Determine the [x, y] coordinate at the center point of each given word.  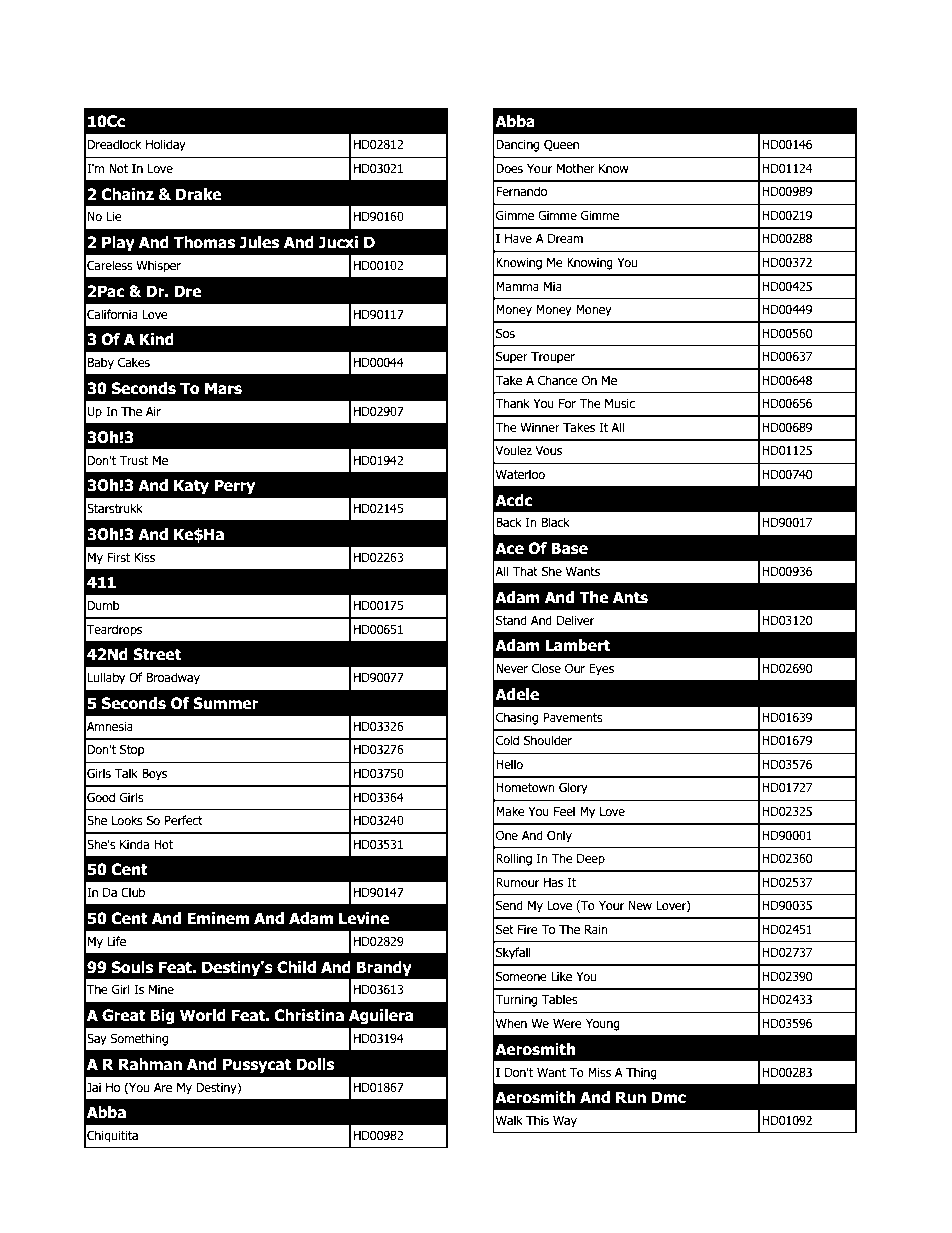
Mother [575, 168]
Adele [517, 694]
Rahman [150, 1064]
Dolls [315, 1064]
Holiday [166, 145]
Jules [259, 242]
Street [157, 654]
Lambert [578, 645]
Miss [599, 1072]
